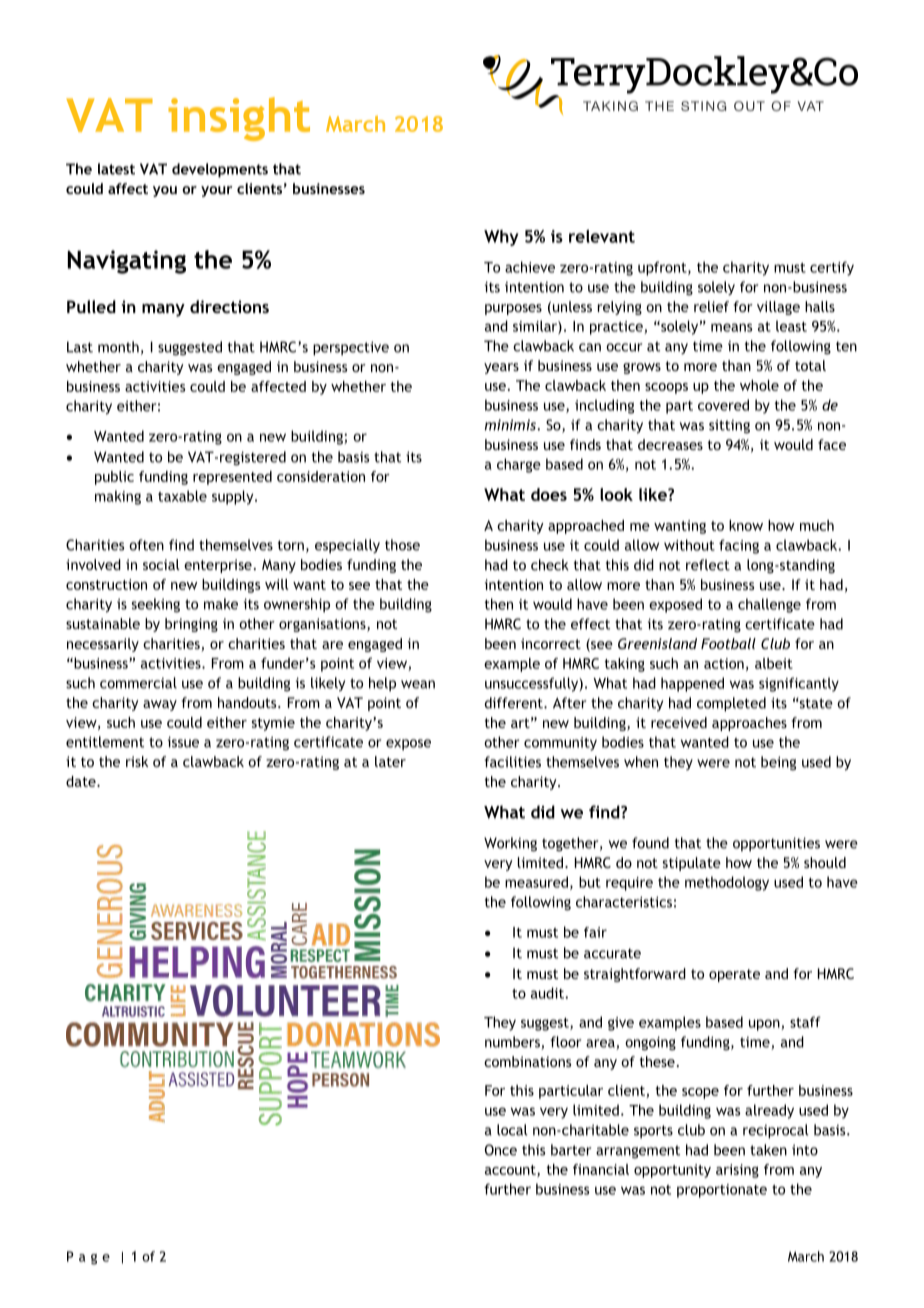 This image has width=924, height=1308. Describe the element at coordinates (511, 1171) in the image. I see `account` at that location.
